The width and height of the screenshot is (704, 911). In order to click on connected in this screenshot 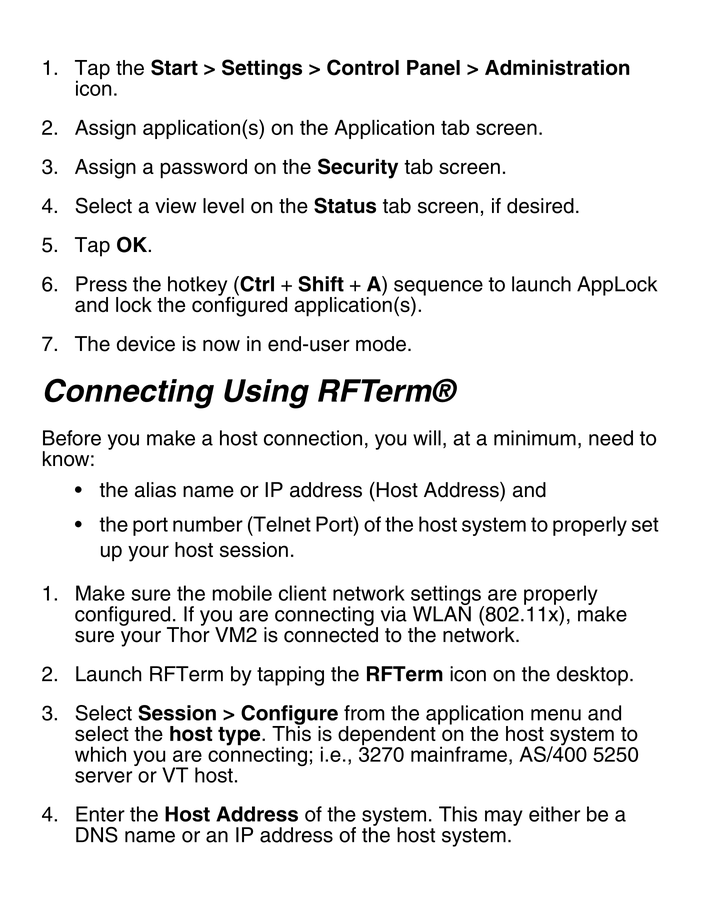, I will do `click(331, 634)`.
